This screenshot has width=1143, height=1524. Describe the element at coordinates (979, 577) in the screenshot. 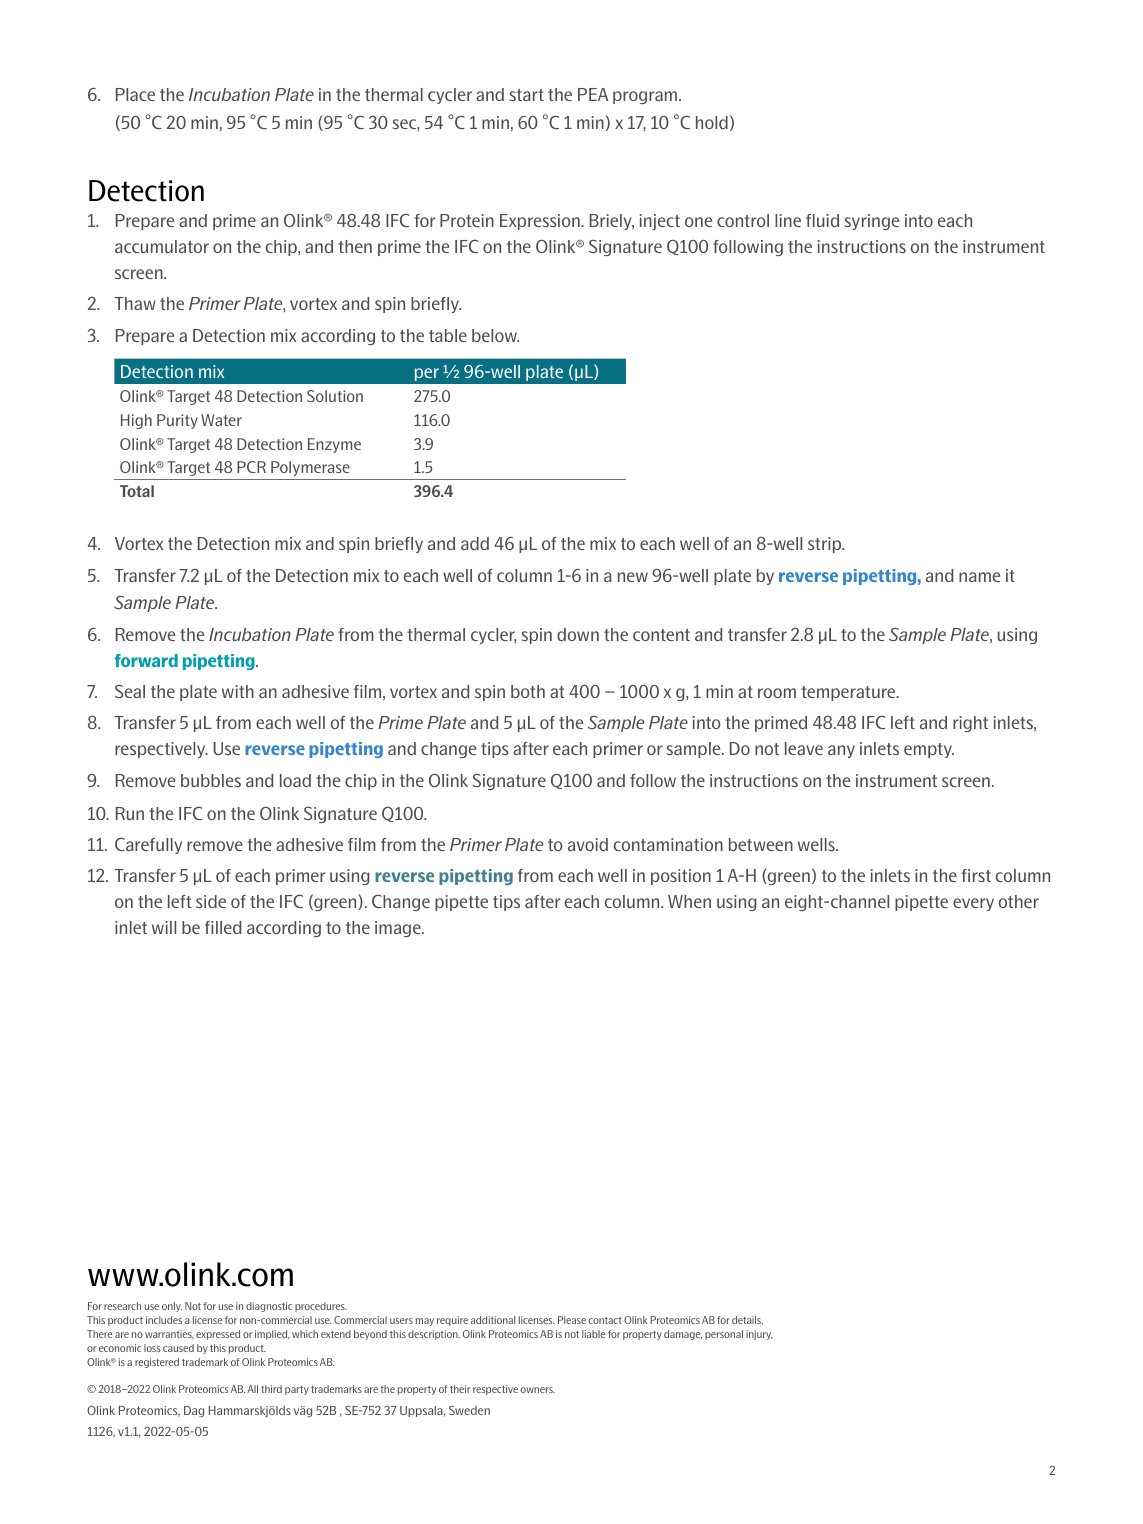

I see `name` at that location.
